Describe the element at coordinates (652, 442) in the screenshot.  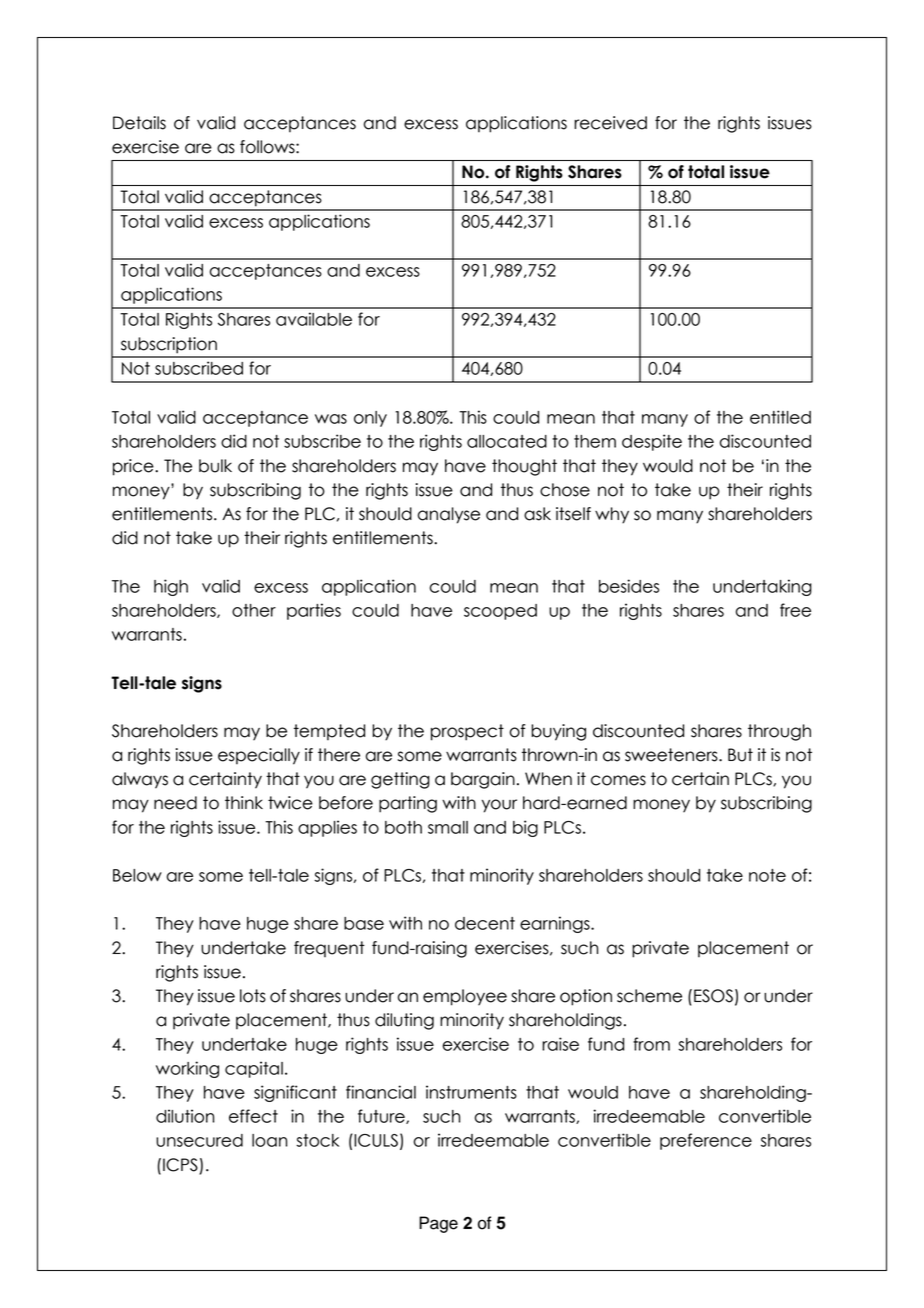
I see `despite` at that location.
